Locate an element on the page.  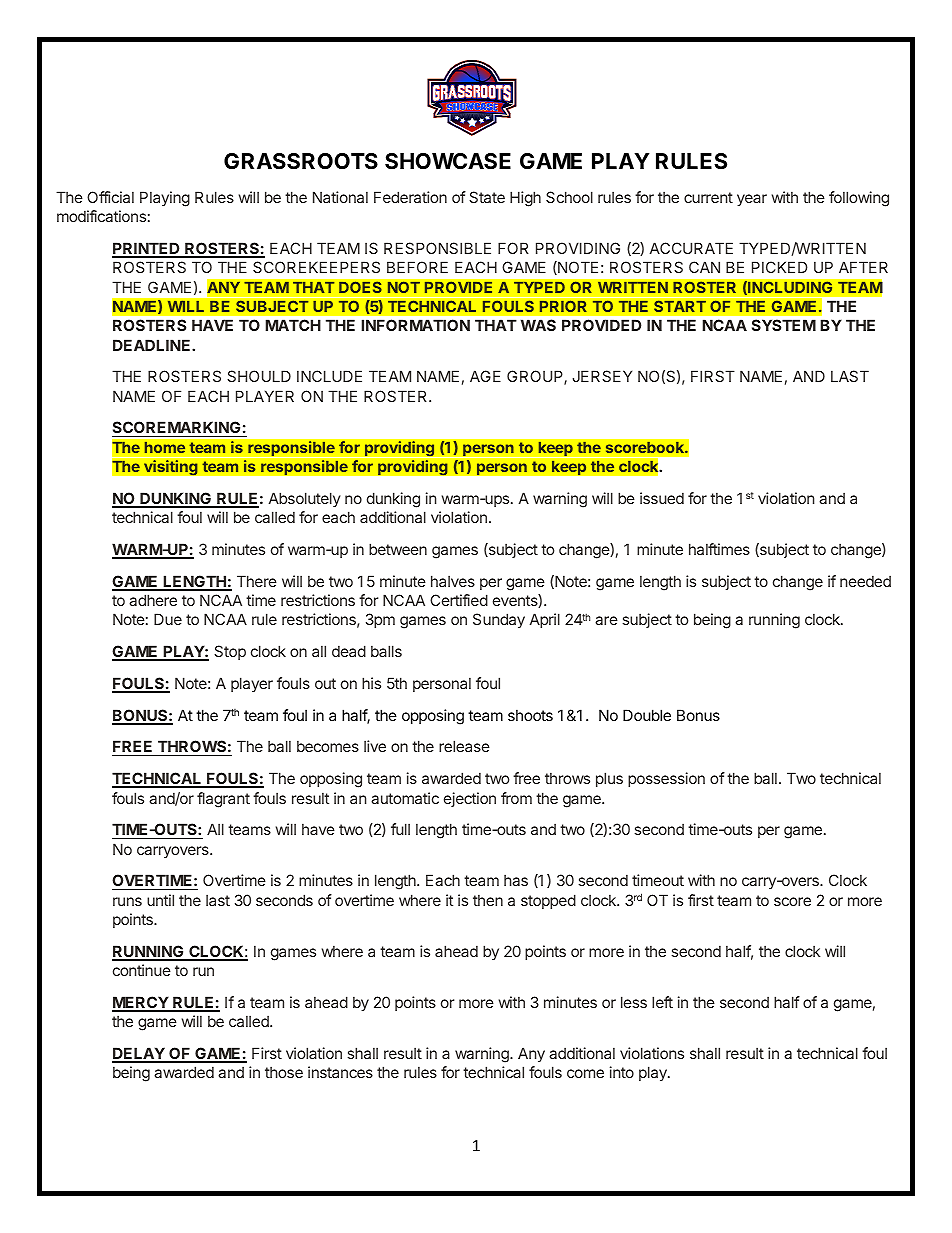
State is located at coordinates (487, 197).
